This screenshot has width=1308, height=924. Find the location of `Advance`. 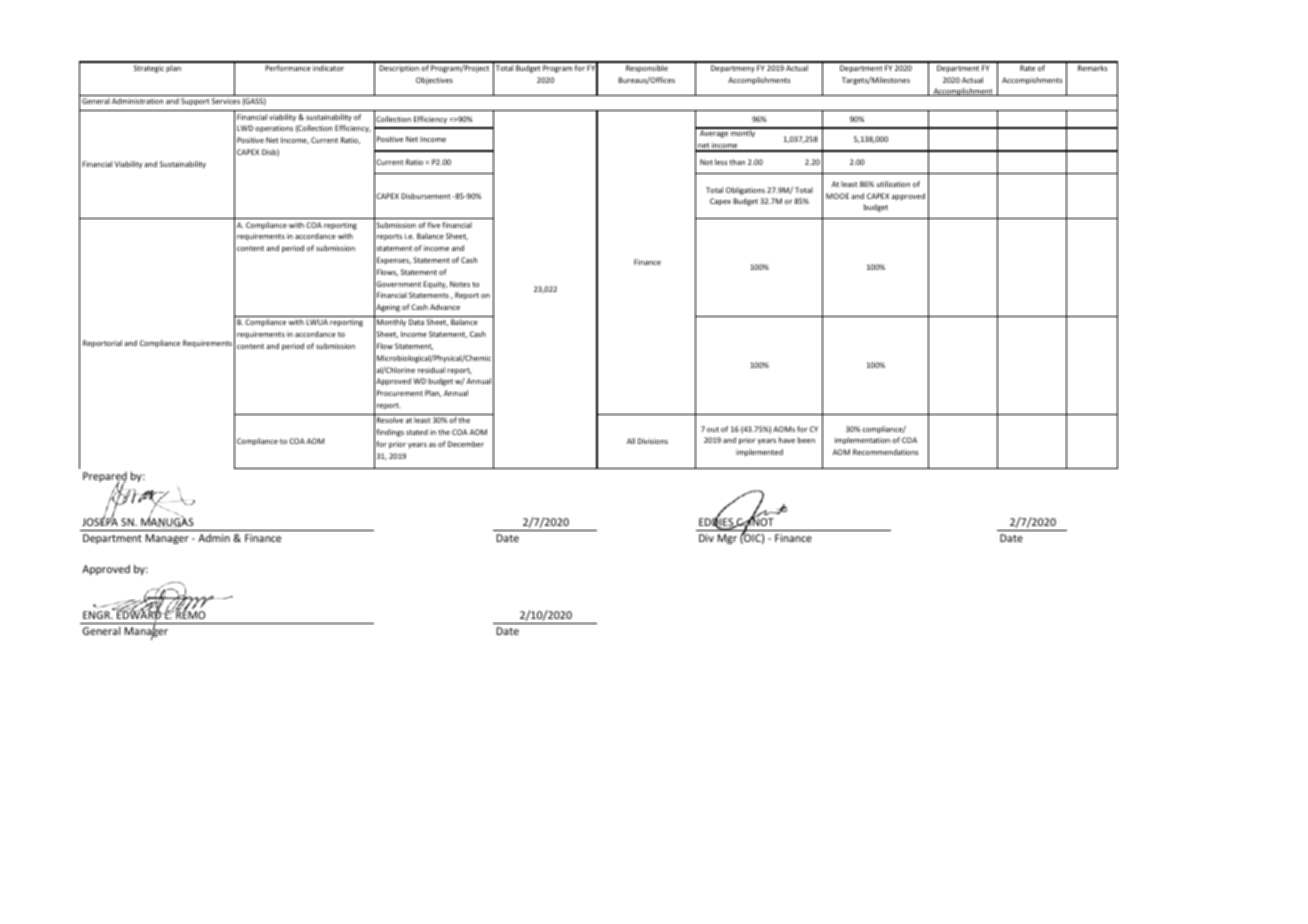

Advance is located at coordinates (445, 307).
